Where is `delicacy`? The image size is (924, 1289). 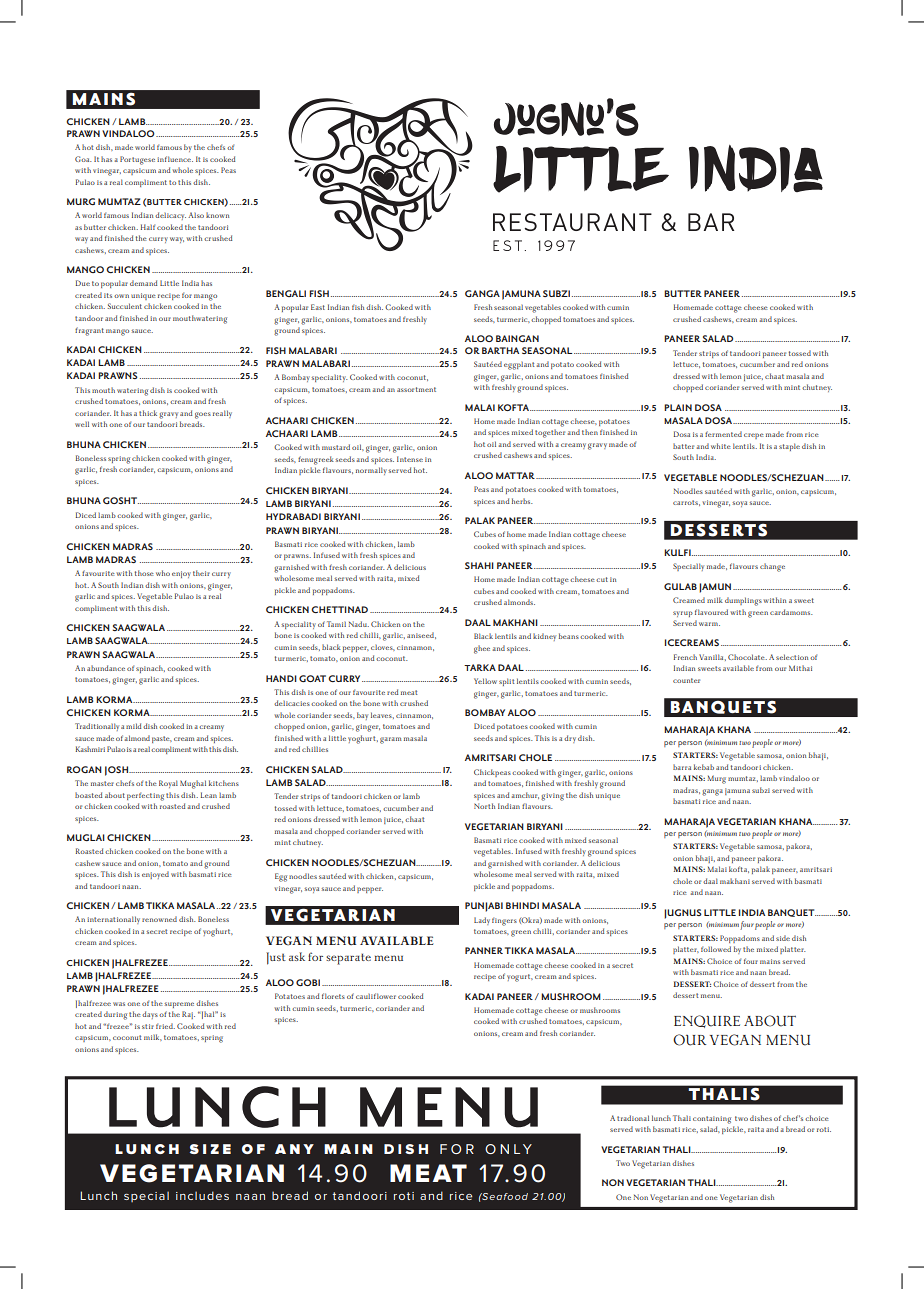
delicacy is located at coordinates (170, 216).
